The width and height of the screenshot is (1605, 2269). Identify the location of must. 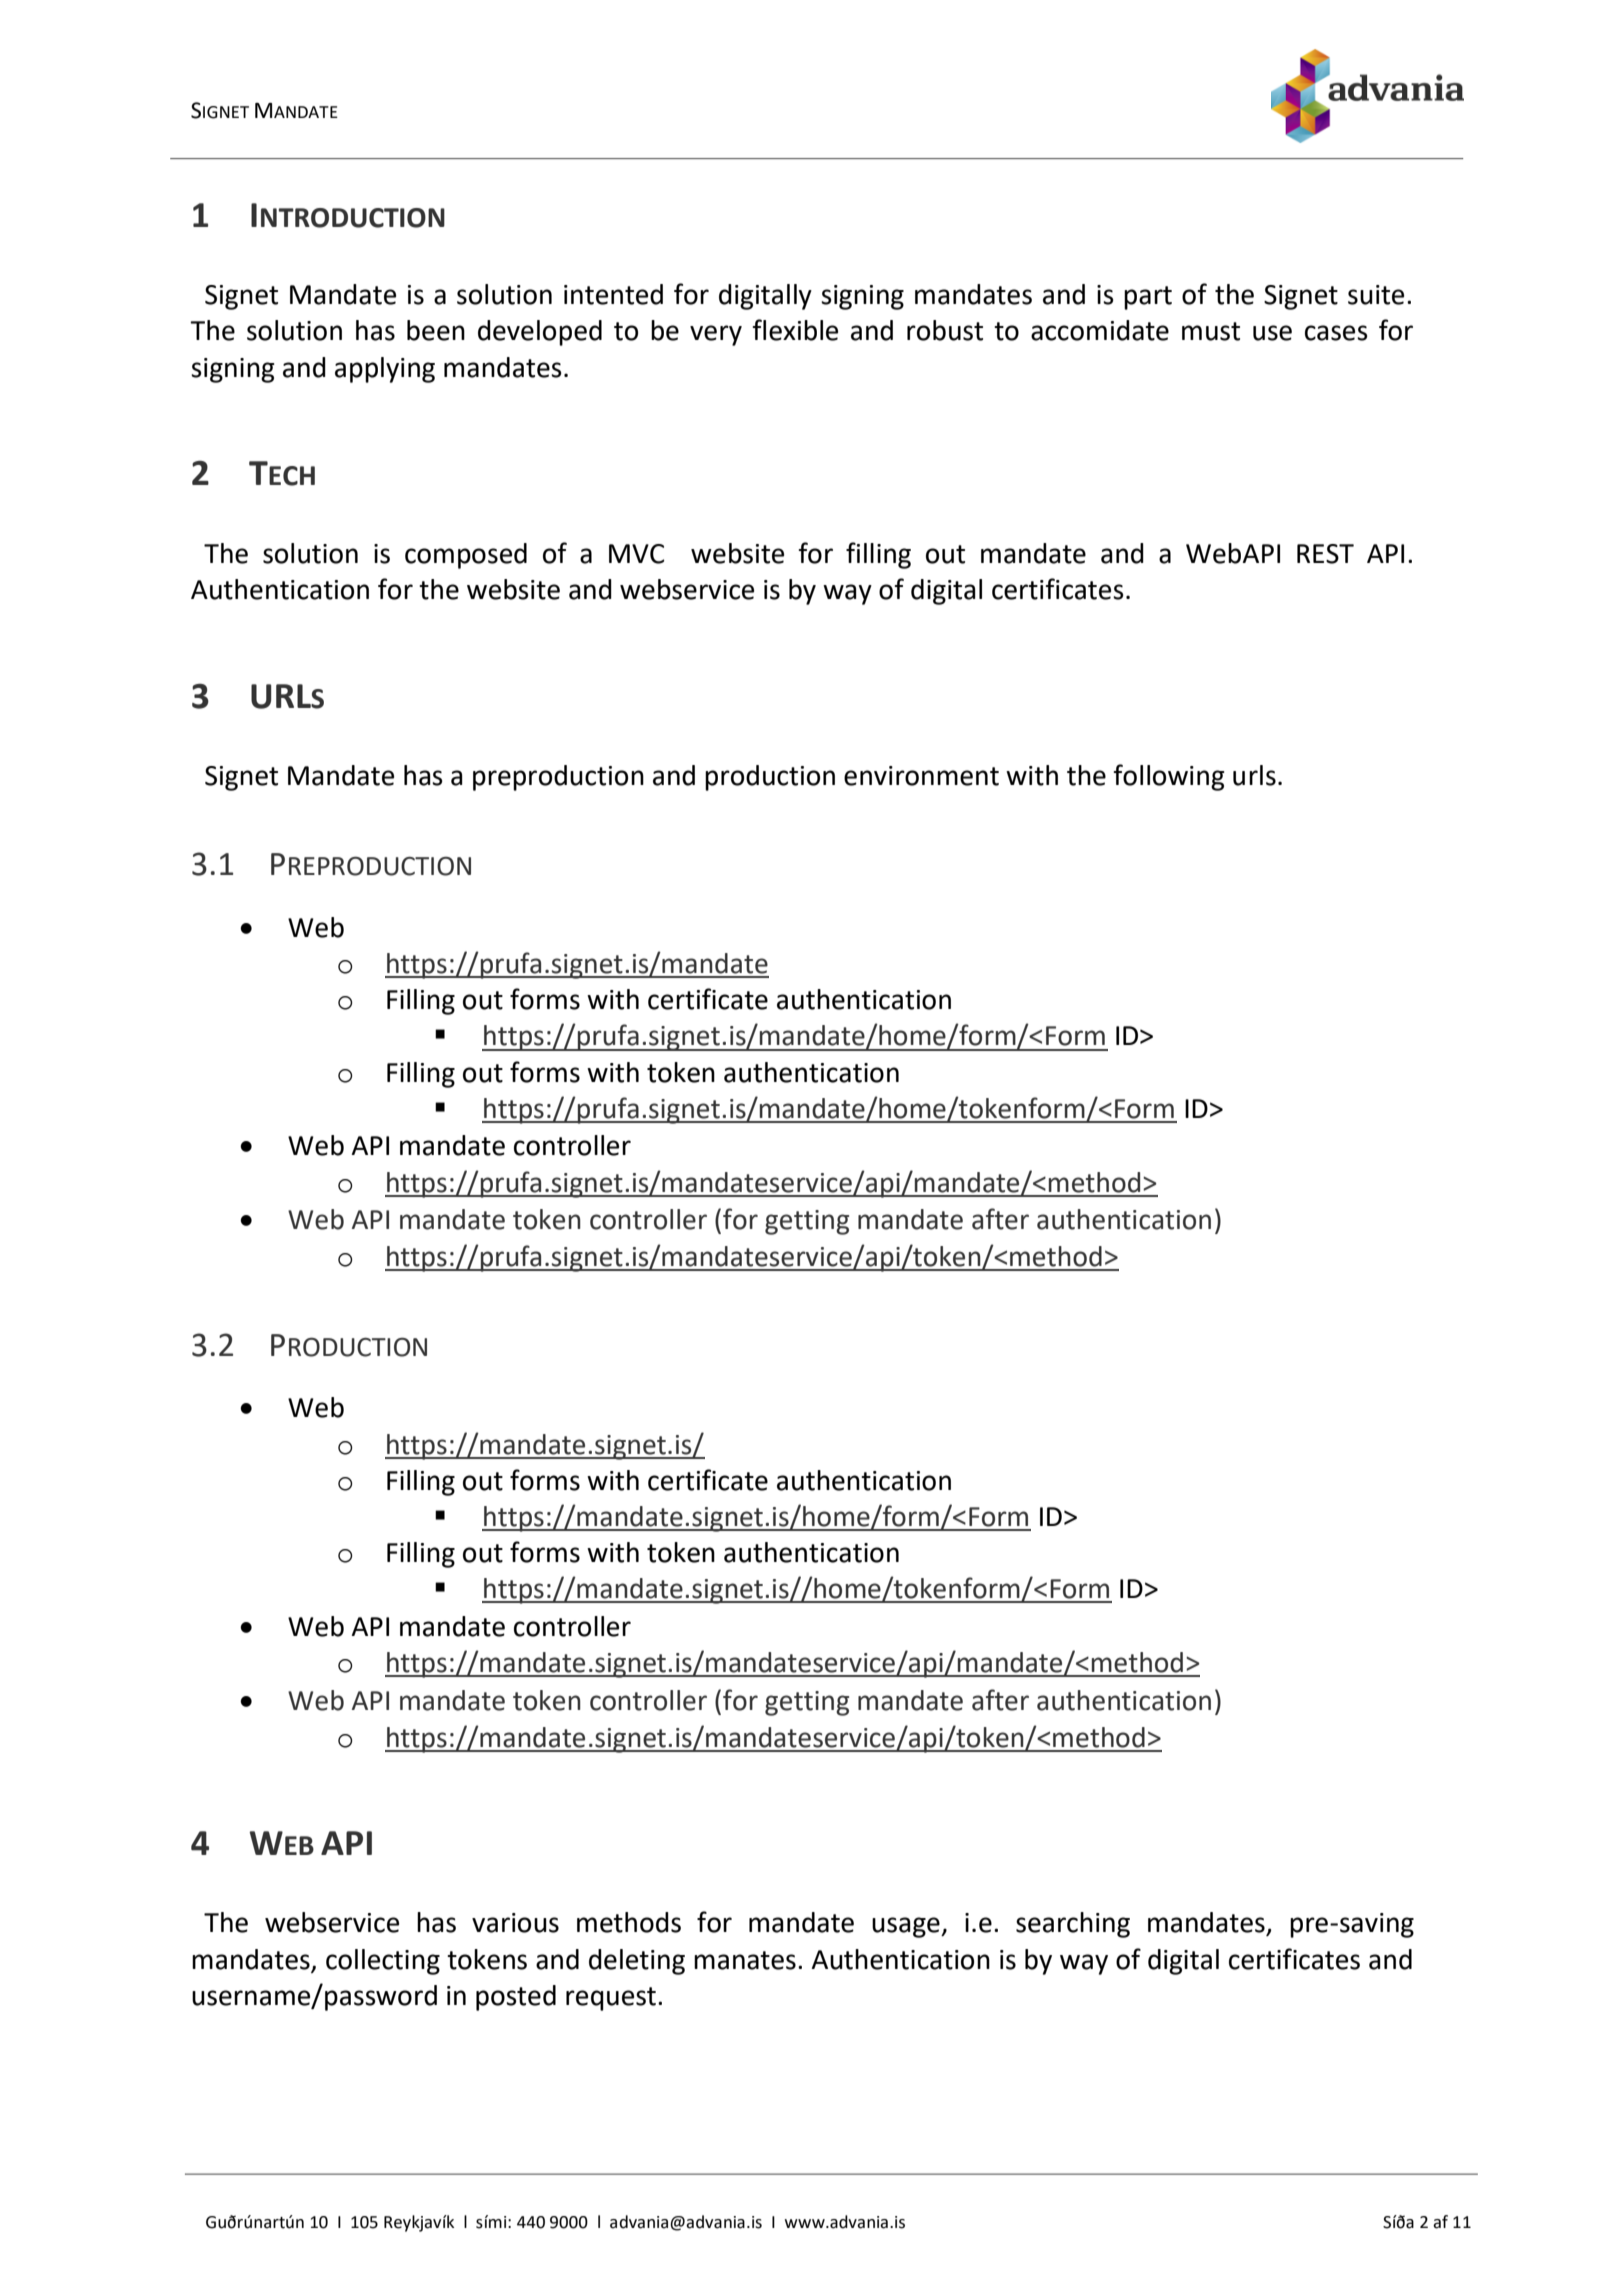
(1211, 331).
